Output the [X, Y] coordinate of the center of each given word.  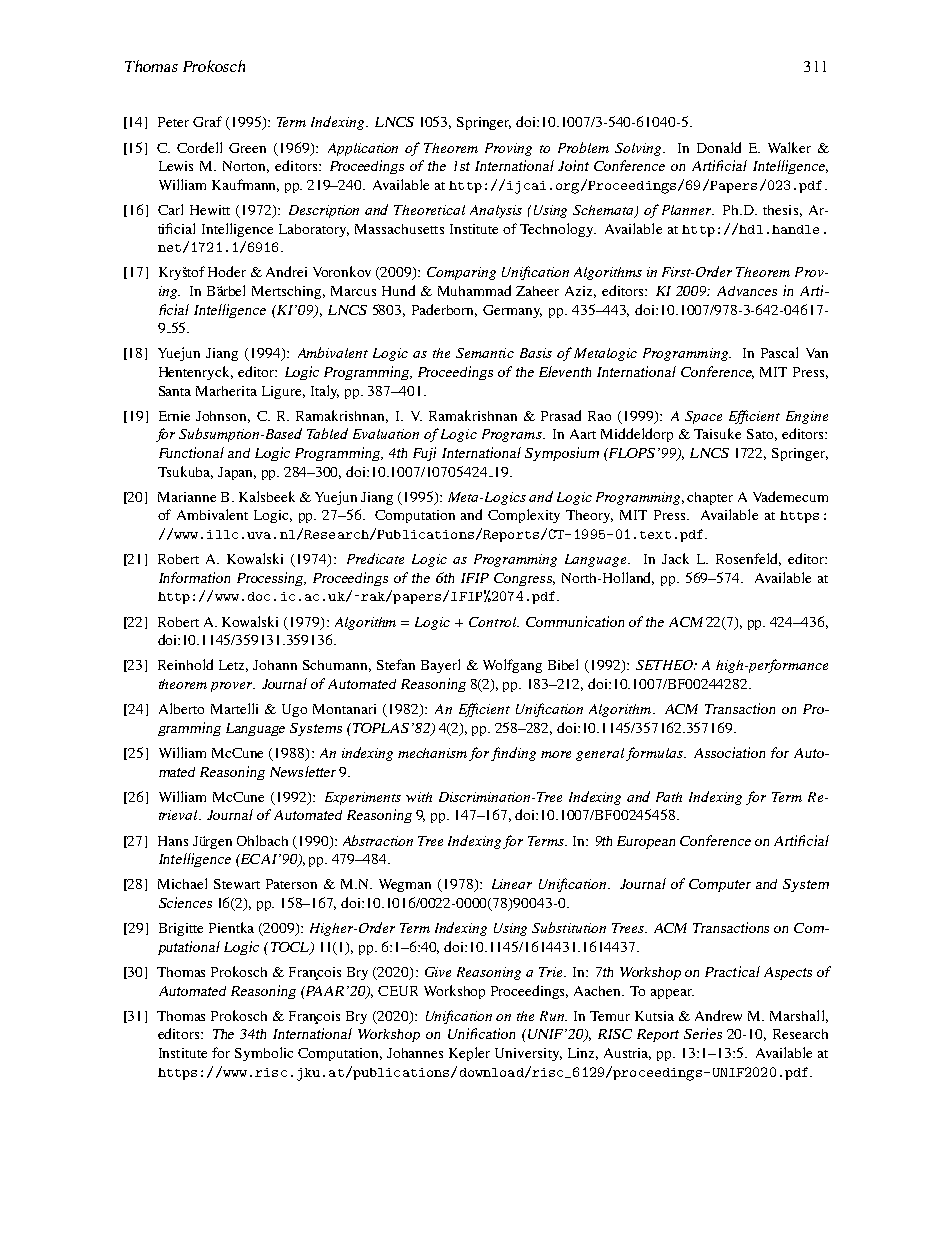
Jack [675, 558]
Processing [271, 579]
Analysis [496, 211]
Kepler [469, 1054]
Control [493, 622]
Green [247, 148]
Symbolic [264, 1054]
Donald [719, 147]
